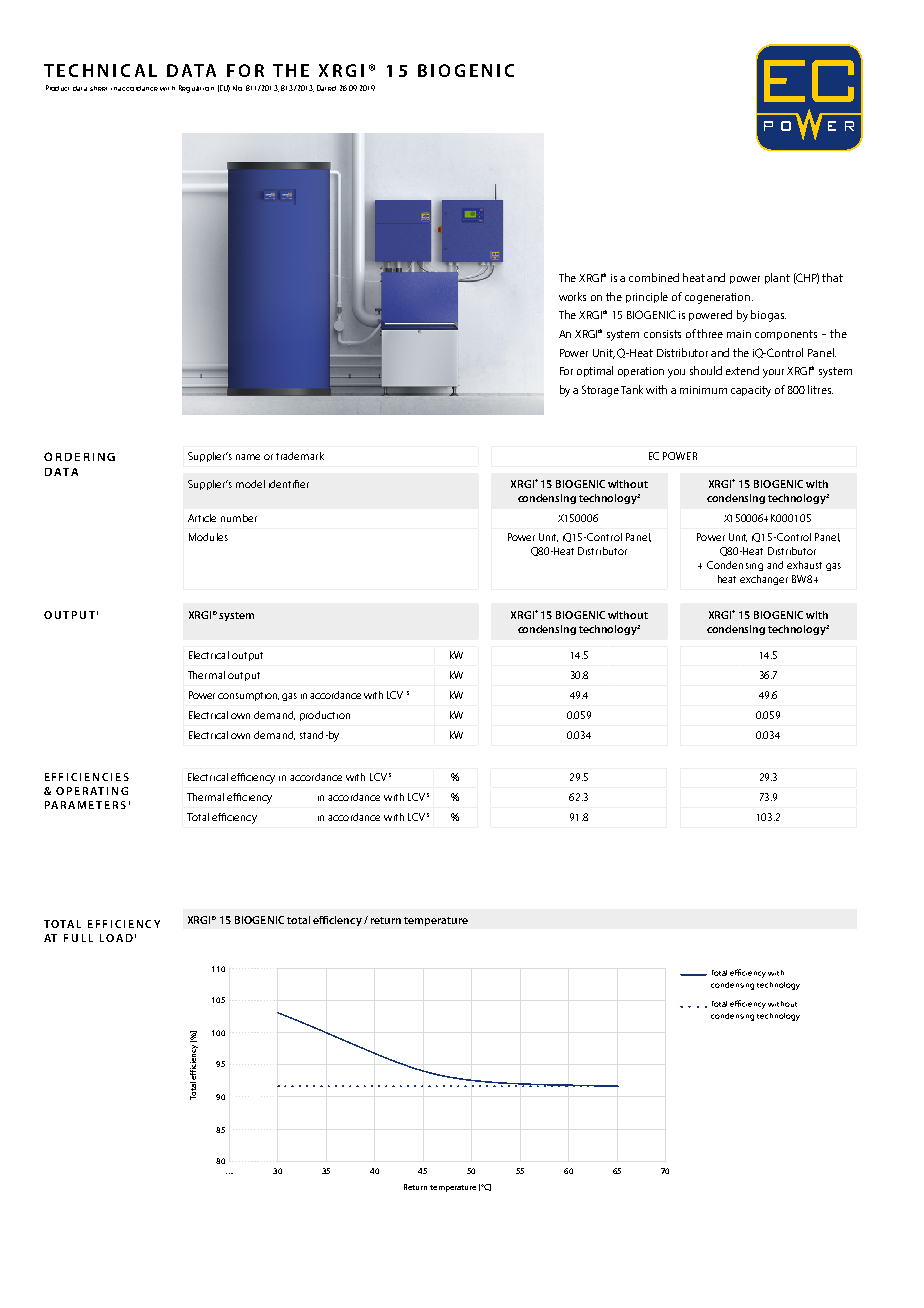 This screenshot has width=924, height=1308. Describe the element at coordinates (804, 565) in the screenshot. I see `exhaust` at that location.
